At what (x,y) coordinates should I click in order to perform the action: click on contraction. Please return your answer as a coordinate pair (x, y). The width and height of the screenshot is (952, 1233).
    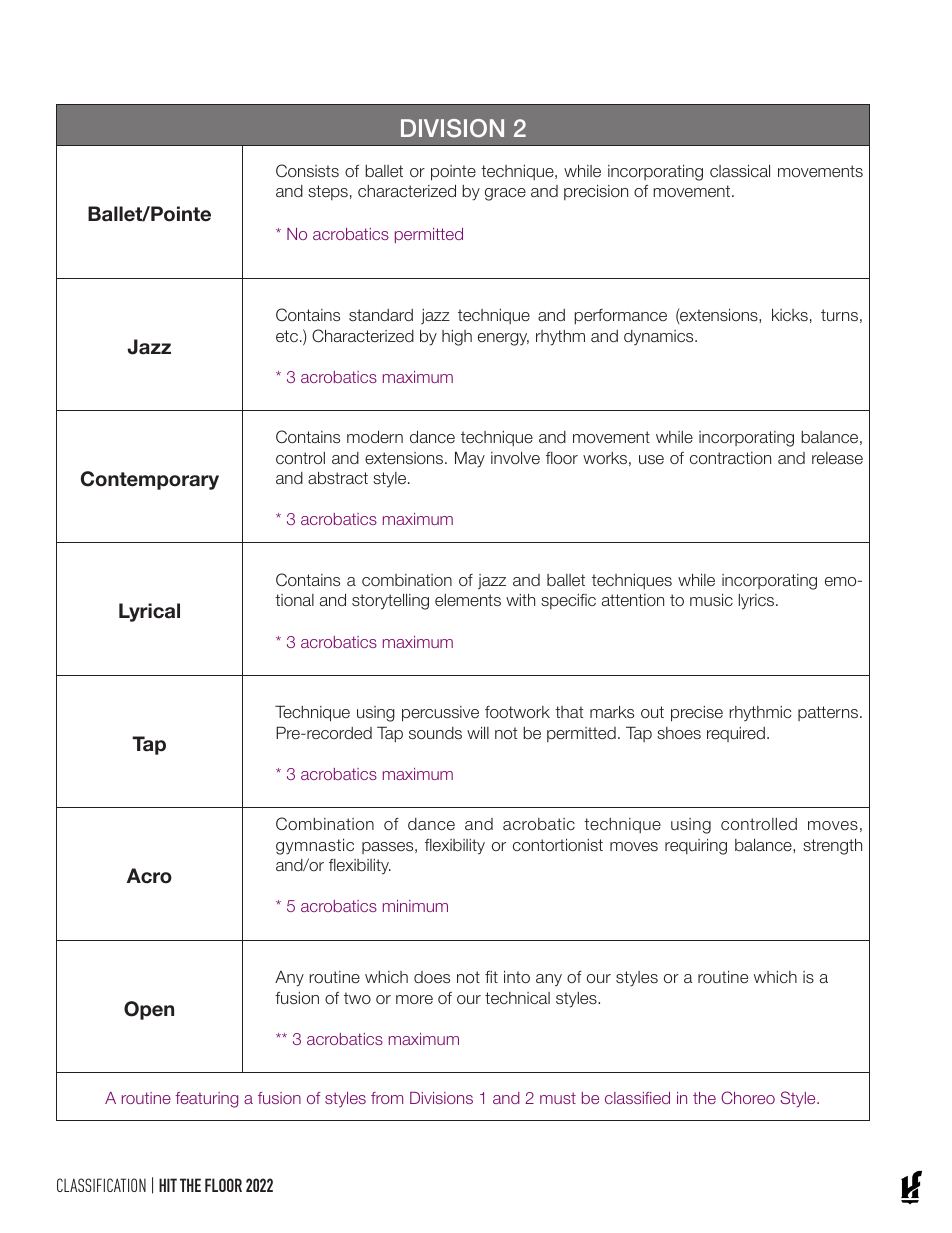
    Looking at the image, I should click on (730, 458).
